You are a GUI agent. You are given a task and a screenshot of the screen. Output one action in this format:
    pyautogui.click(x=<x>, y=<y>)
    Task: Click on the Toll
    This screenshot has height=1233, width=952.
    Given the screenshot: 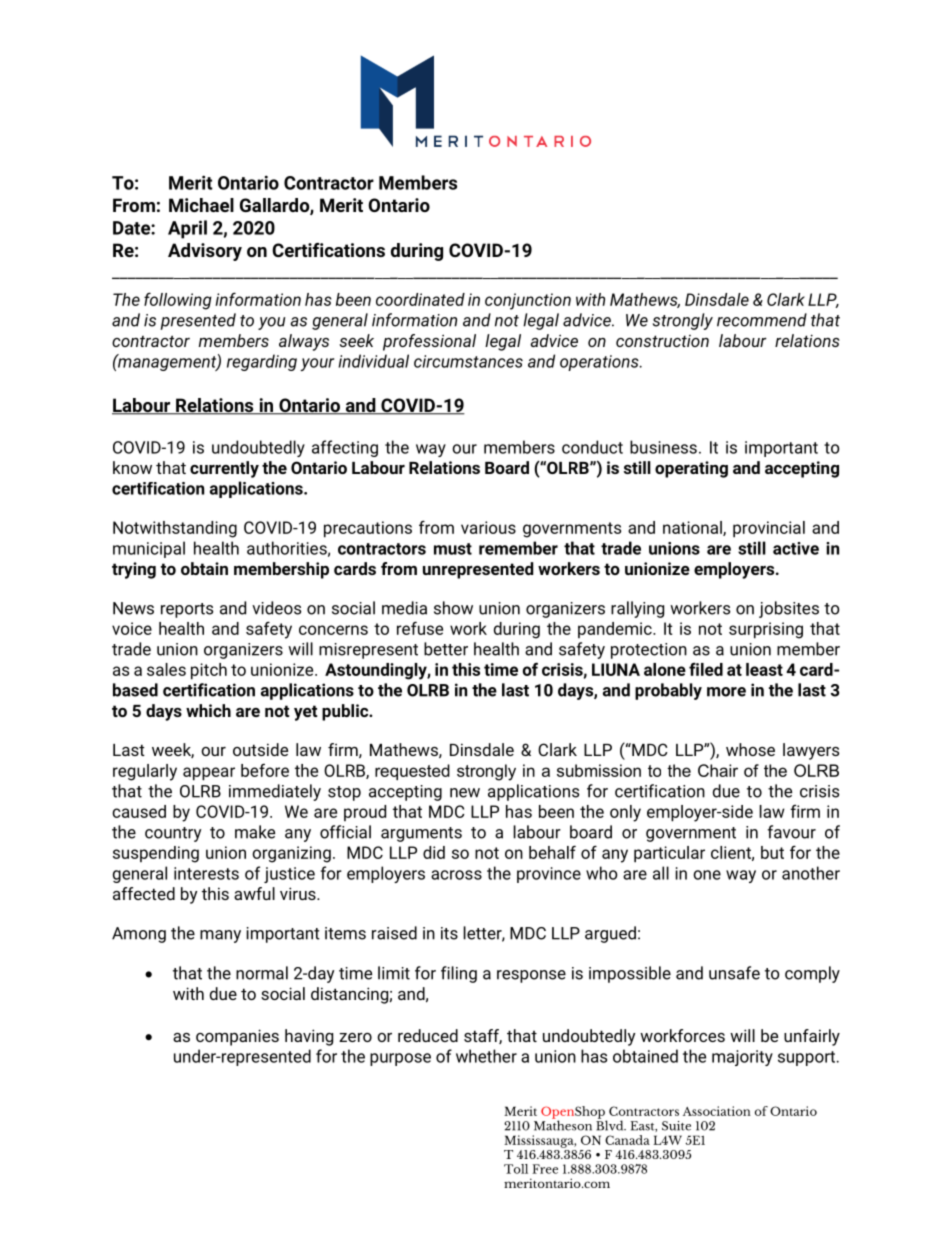 What is the action you would take?
    pyautogui.click(x=516, y=1169)
